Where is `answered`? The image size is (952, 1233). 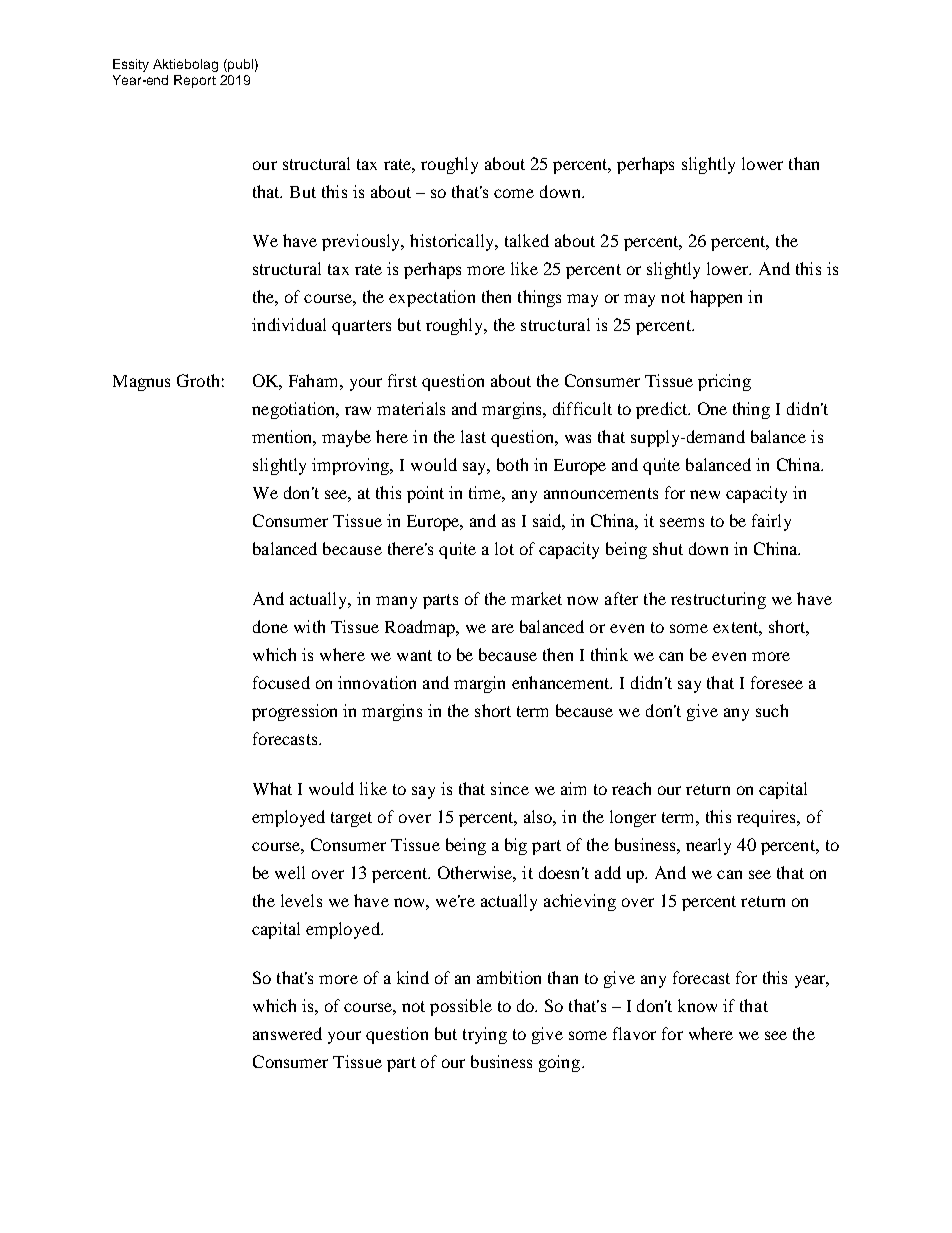 answered is located at coordinates (287, 1033).
